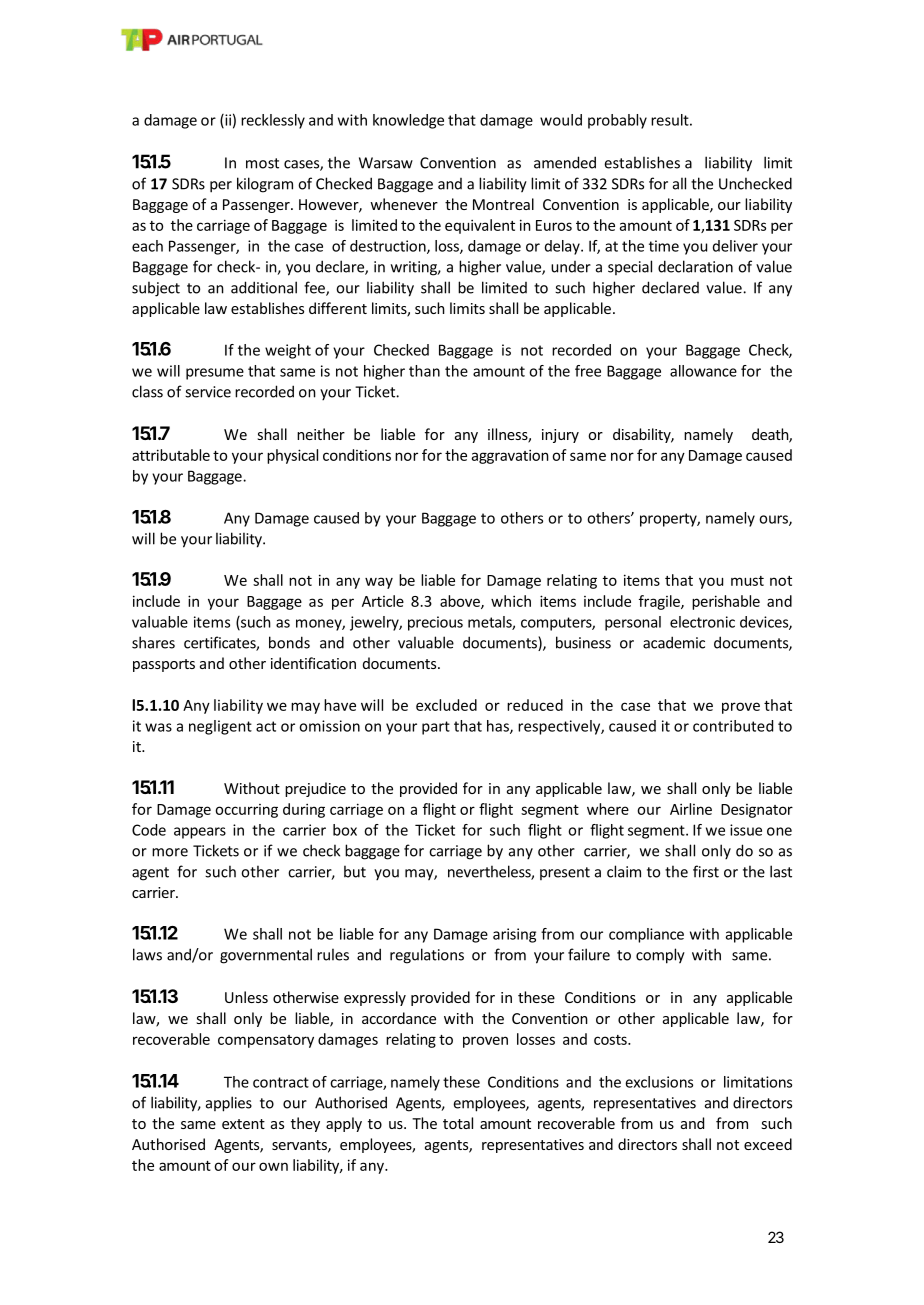 The width and height of the image is (924, 1305). I want to click on extent, so click(243, 1124).
